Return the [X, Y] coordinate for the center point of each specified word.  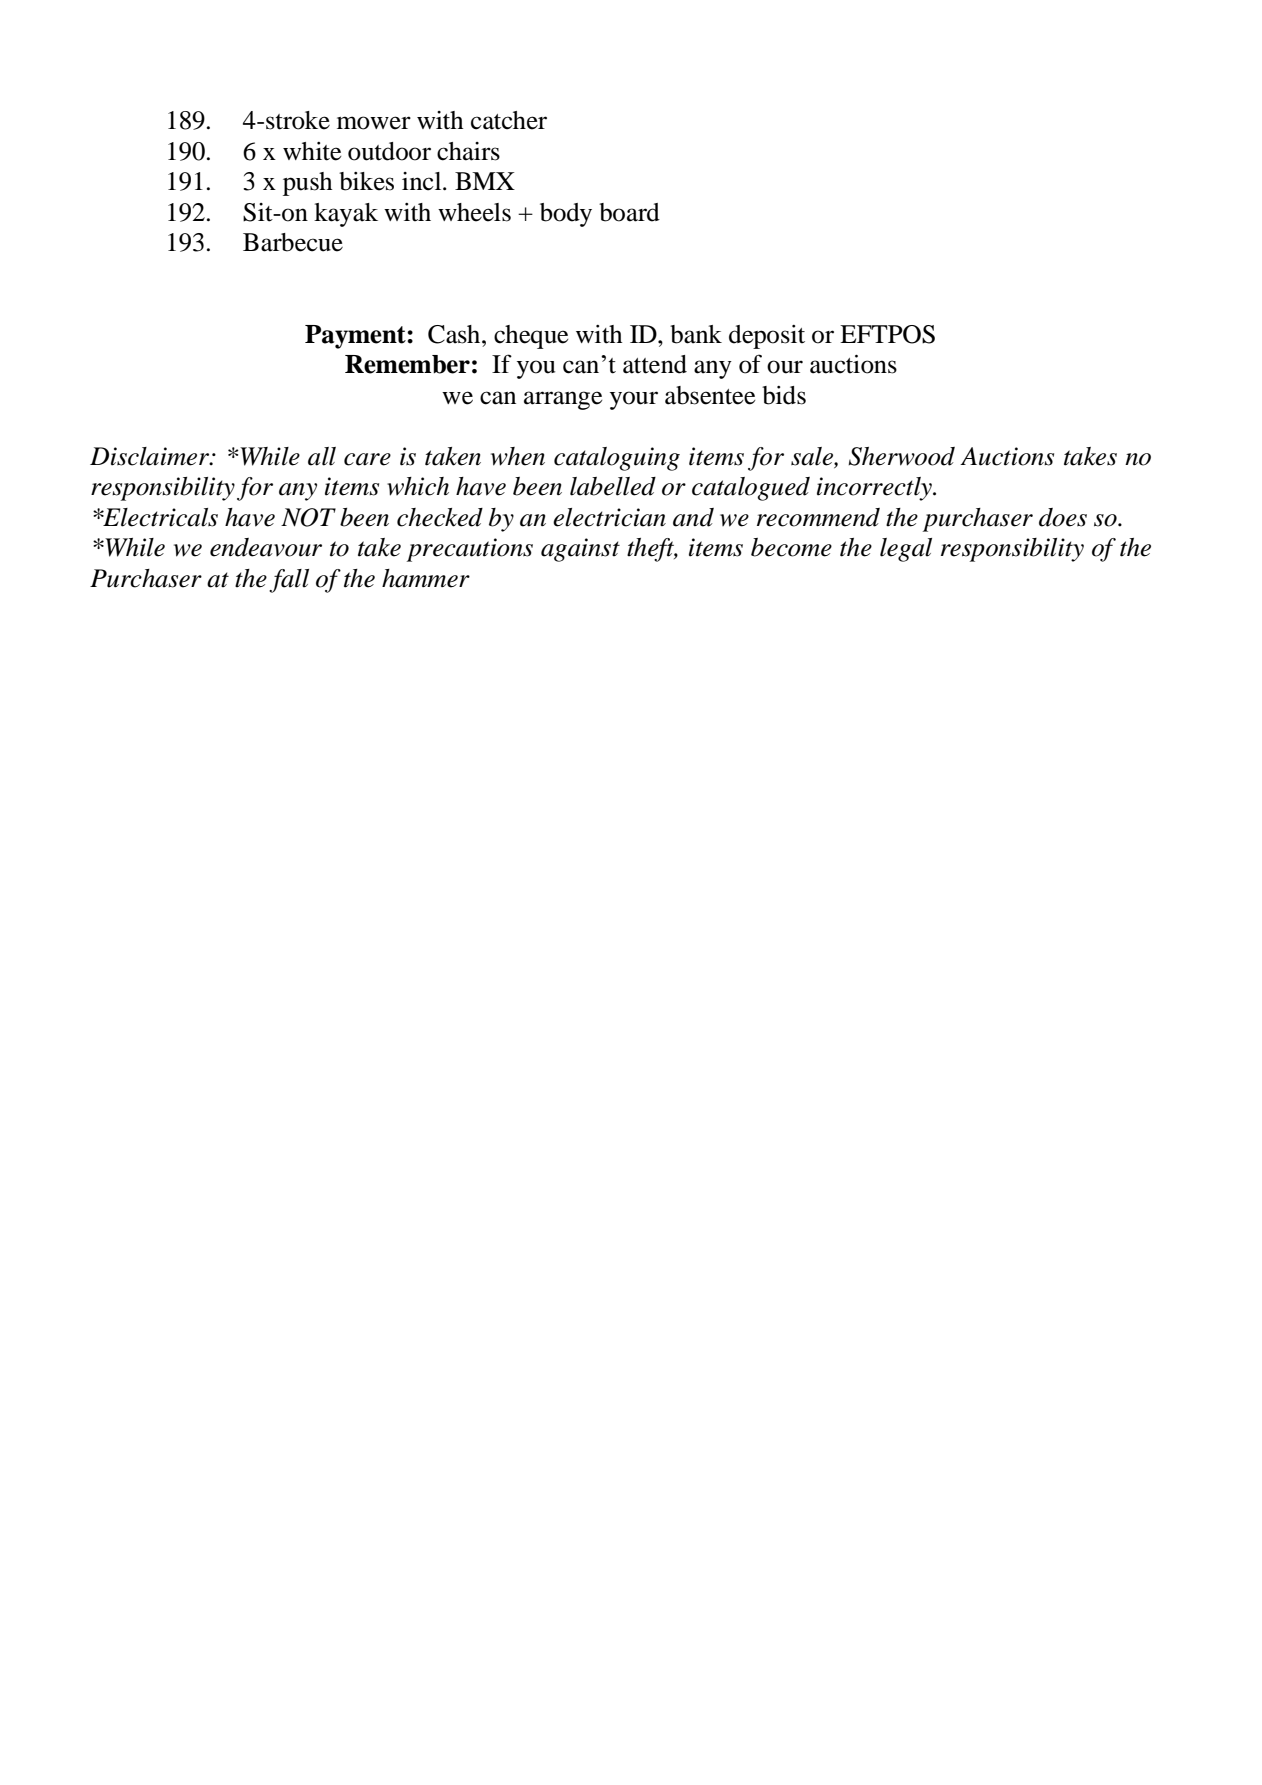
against [580, 550]
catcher [509, 120]
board [629, 212]
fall [289, 581]
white [312, 151]
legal [906, 550]
